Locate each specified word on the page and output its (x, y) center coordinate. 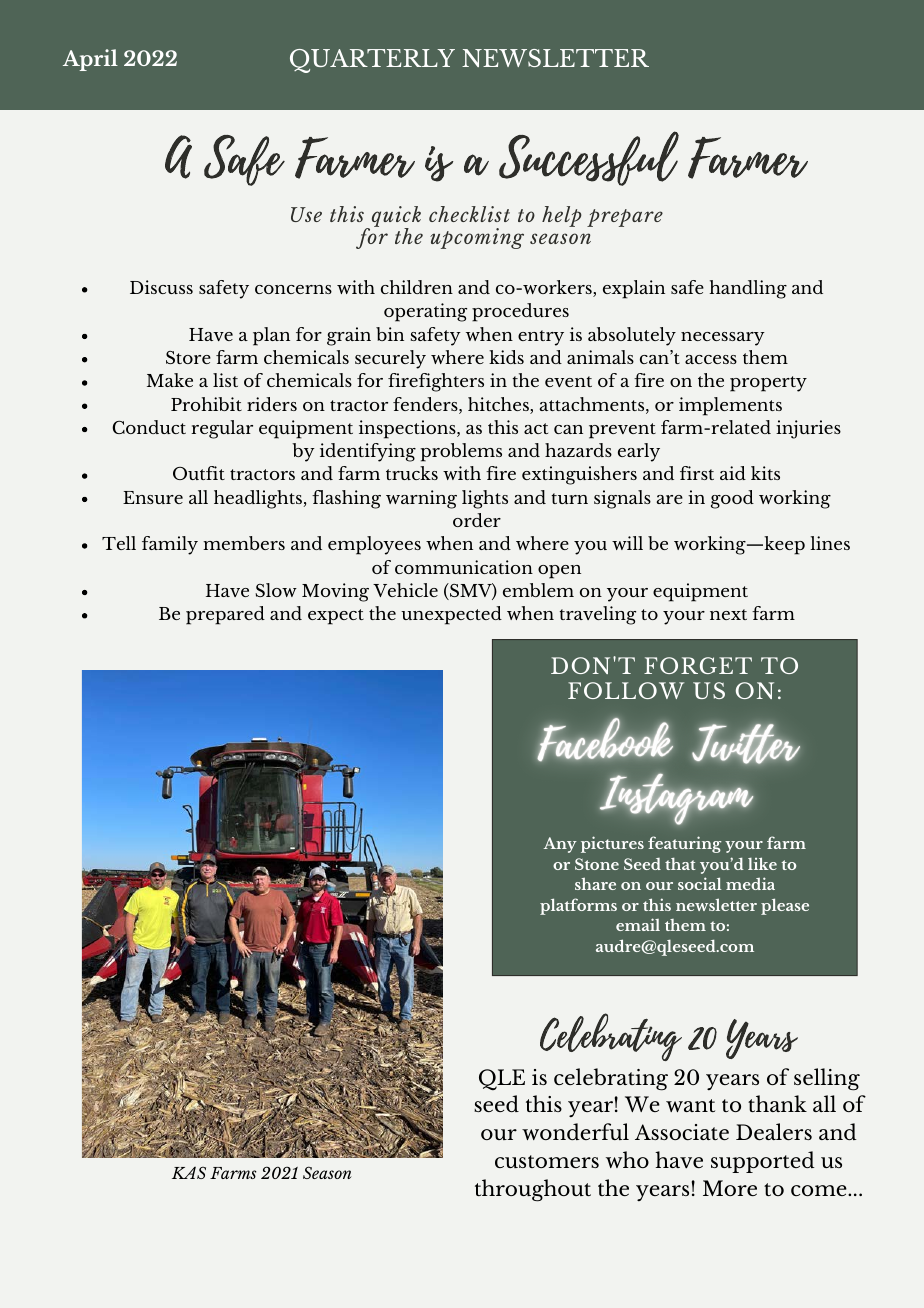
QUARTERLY (372, 61)
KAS (189, 1173)
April (90, 60)
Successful (589, 158)
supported (763, 1162)
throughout (533, 1190)
